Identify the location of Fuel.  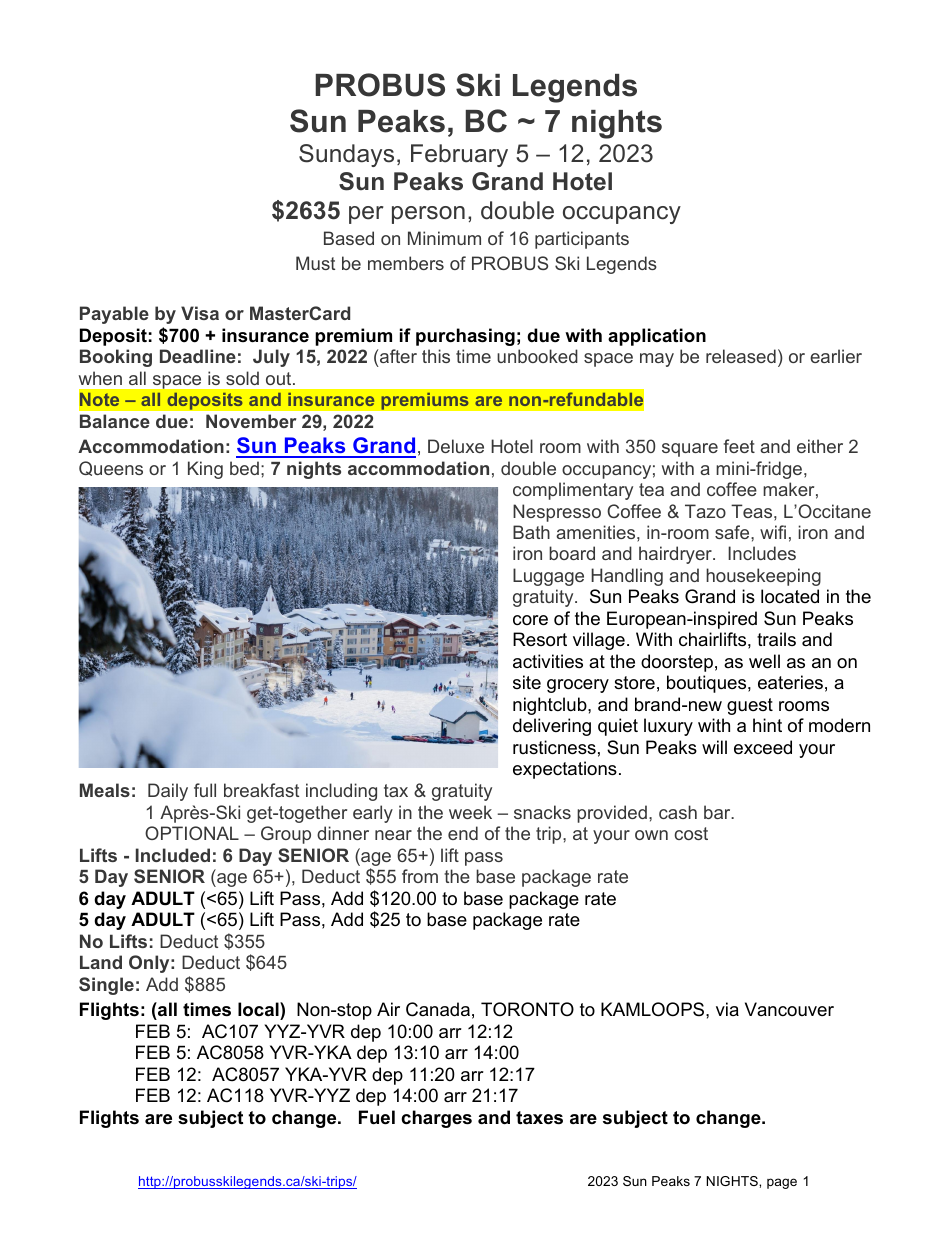
(377, 1117).
